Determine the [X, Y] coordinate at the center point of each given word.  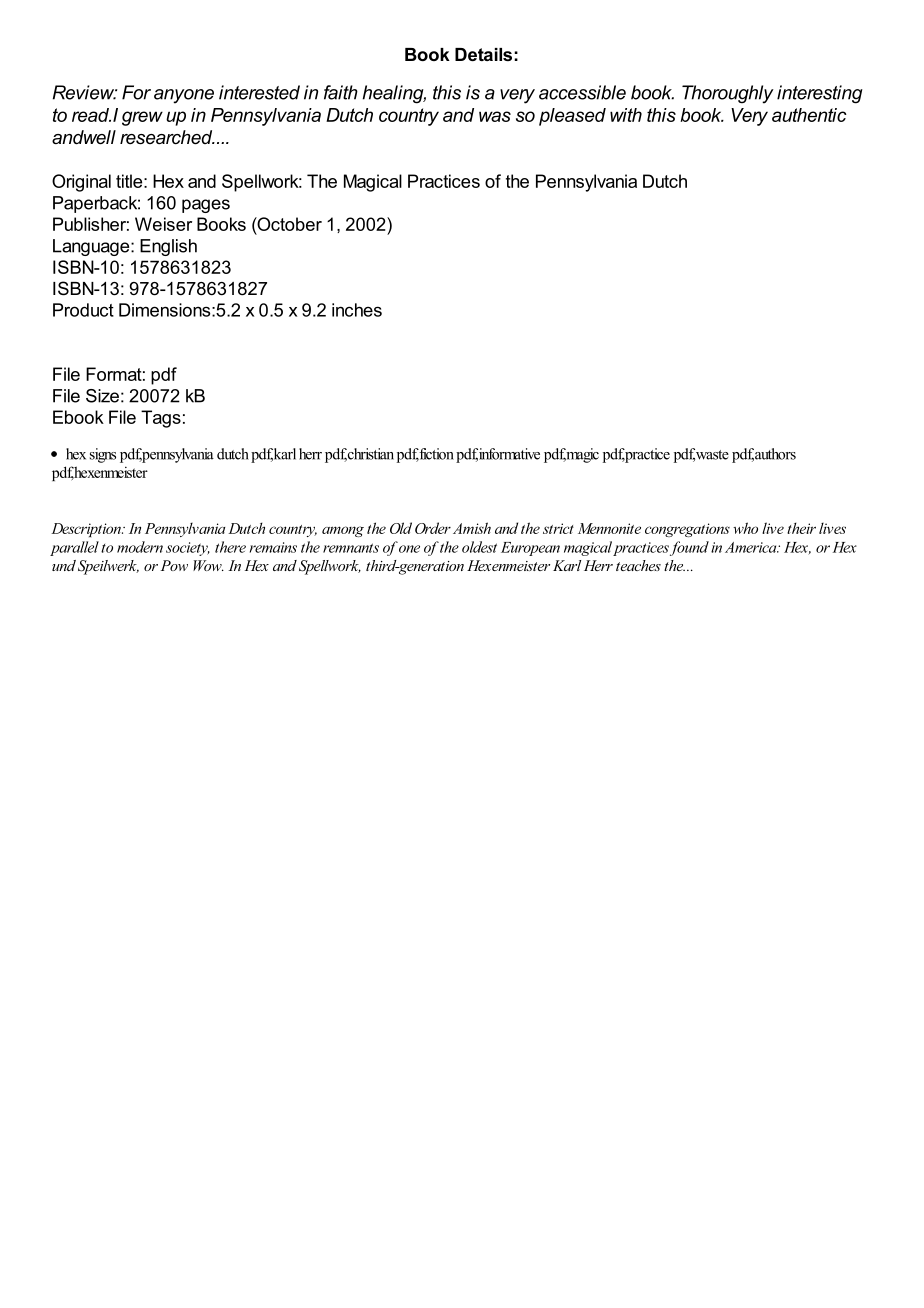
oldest [479, 547]
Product [83, 310]
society [188, 549]
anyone [184, 96]
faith [341, 92]
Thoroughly [728, 94]
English [168, 247]
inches [357, 310]
